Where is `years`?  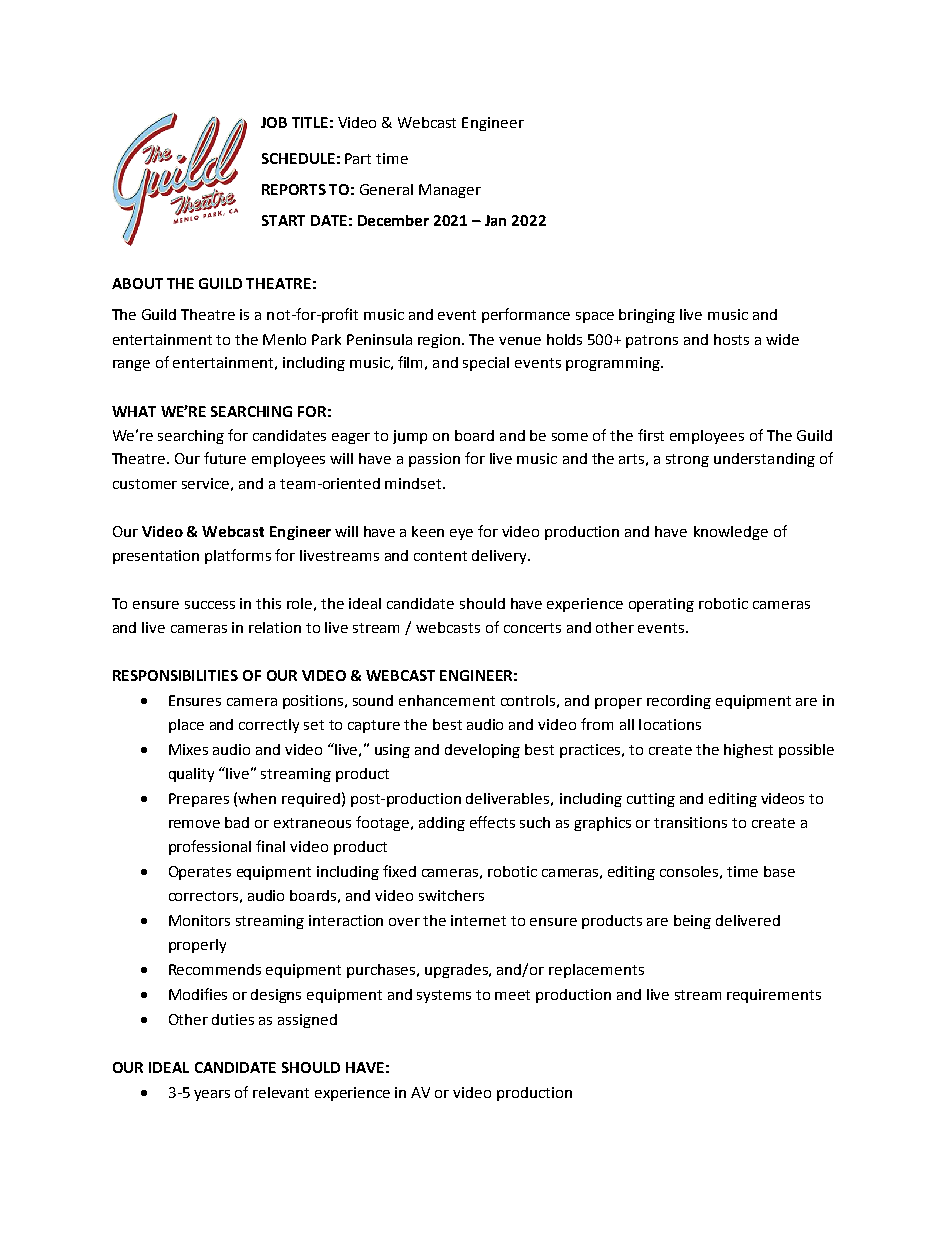 years is located at coordinates (212, 1095).
